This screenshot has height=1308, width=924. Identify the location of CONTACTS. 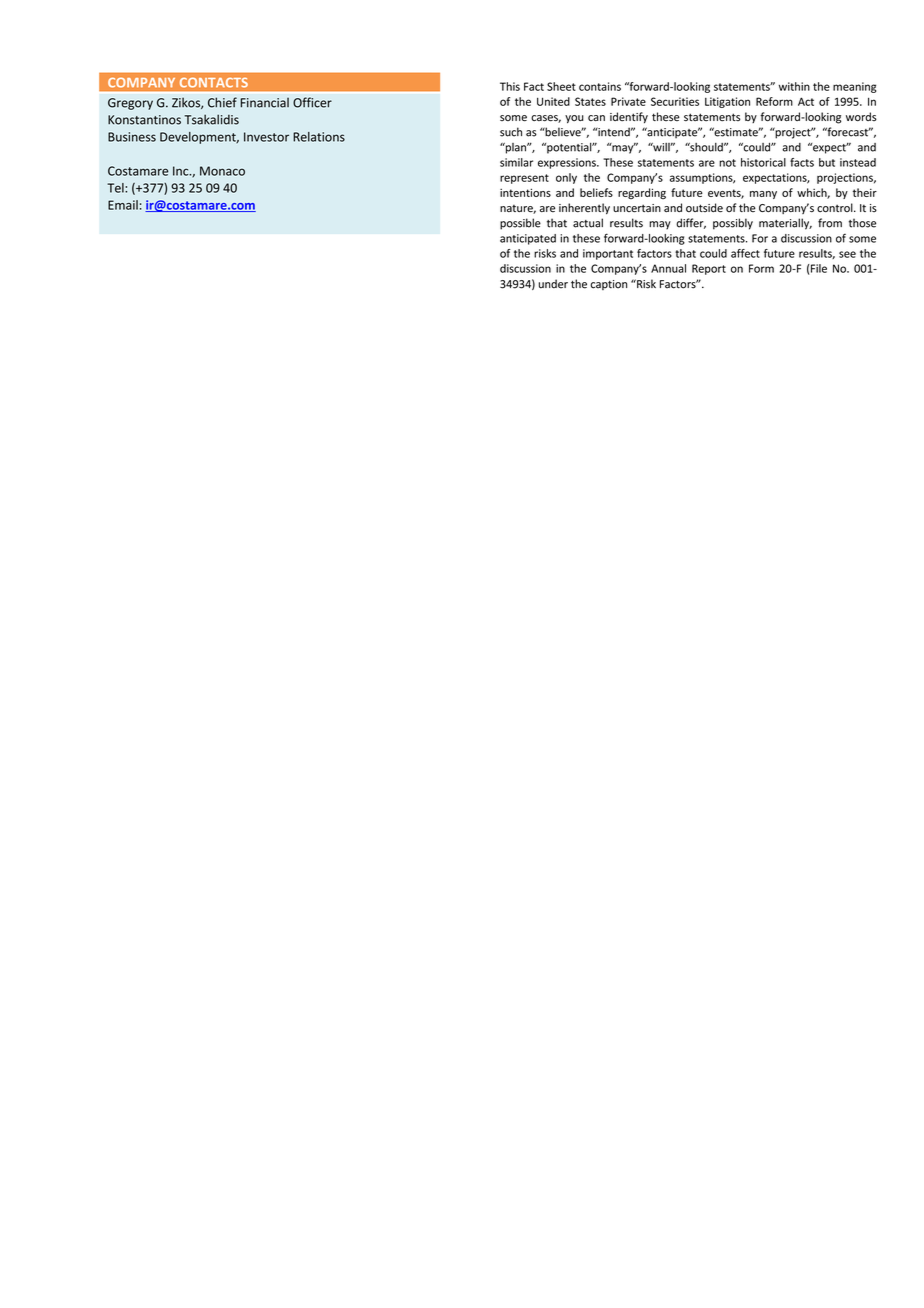
(214, 82).
